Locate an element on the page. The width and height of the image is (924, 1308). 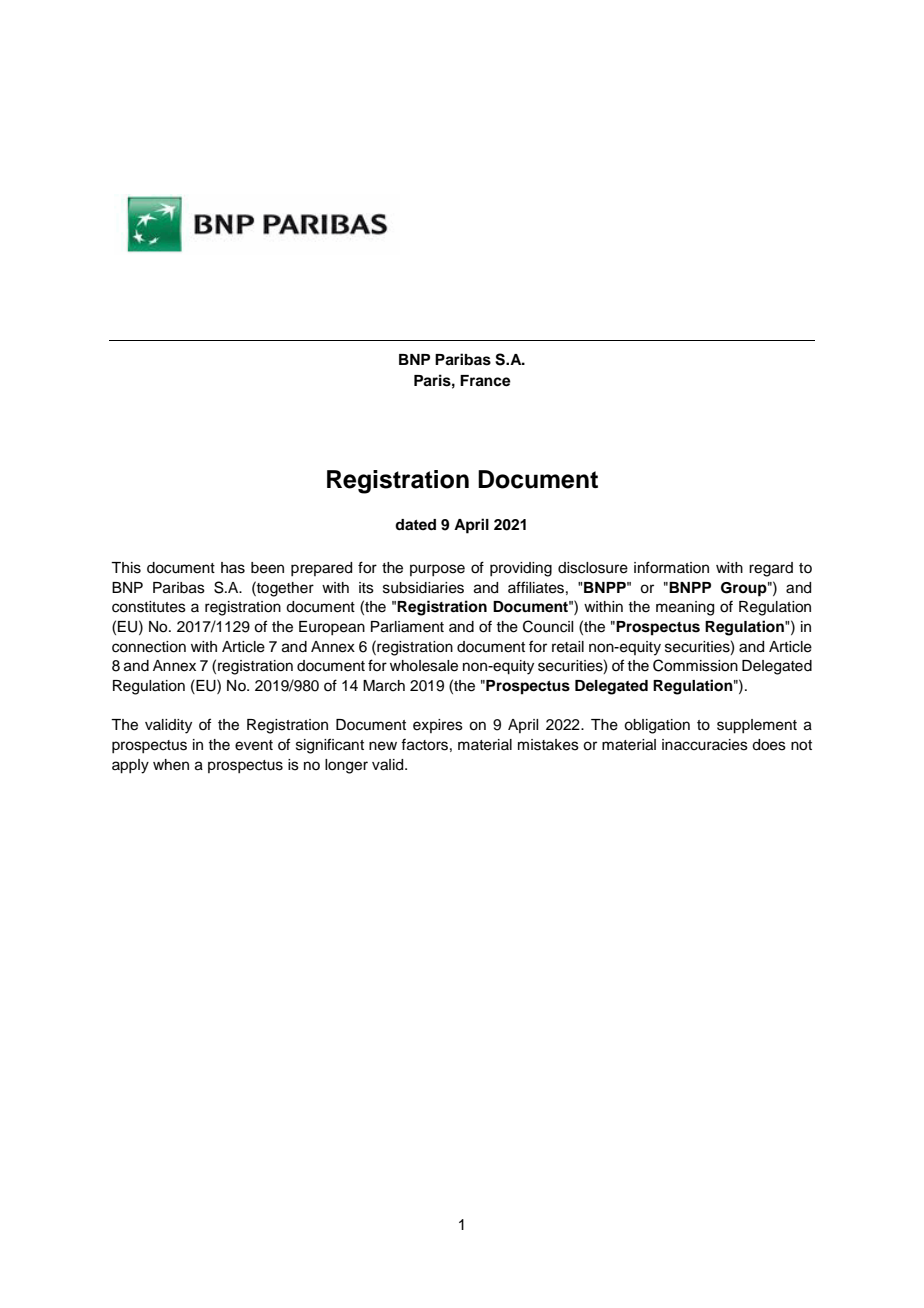
Parliament is located at coordinates (407, 627).
